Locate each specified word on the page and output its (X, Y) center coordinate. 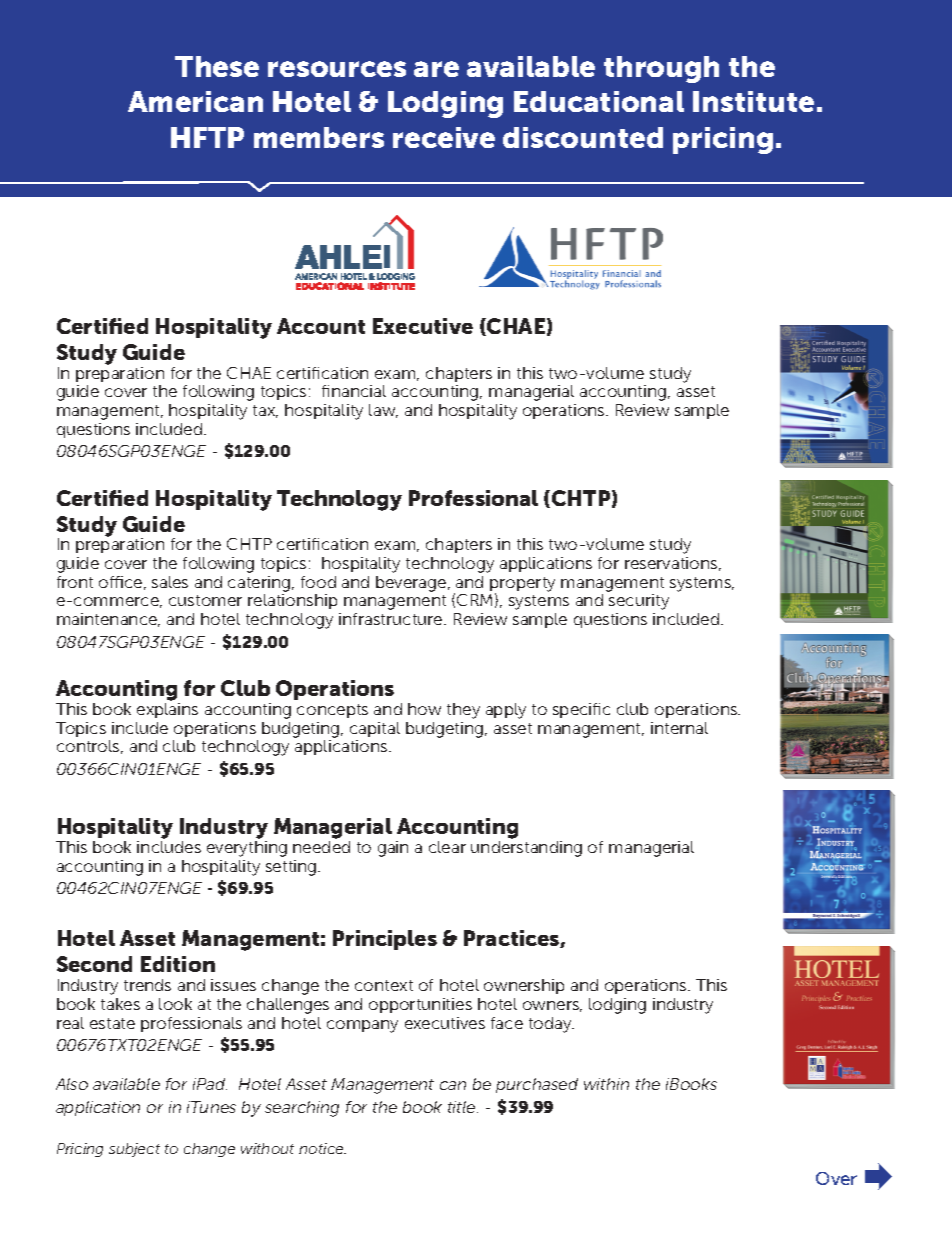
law (383, 411)
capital (375, 729)
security (639, 602)
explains (167, 710)
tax (265, 411)
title (463, 1107)
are (436, 69)
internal (679, 728)
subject (134, 1150)
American (195, 101)
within (606, 1084)
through (661, 69)
